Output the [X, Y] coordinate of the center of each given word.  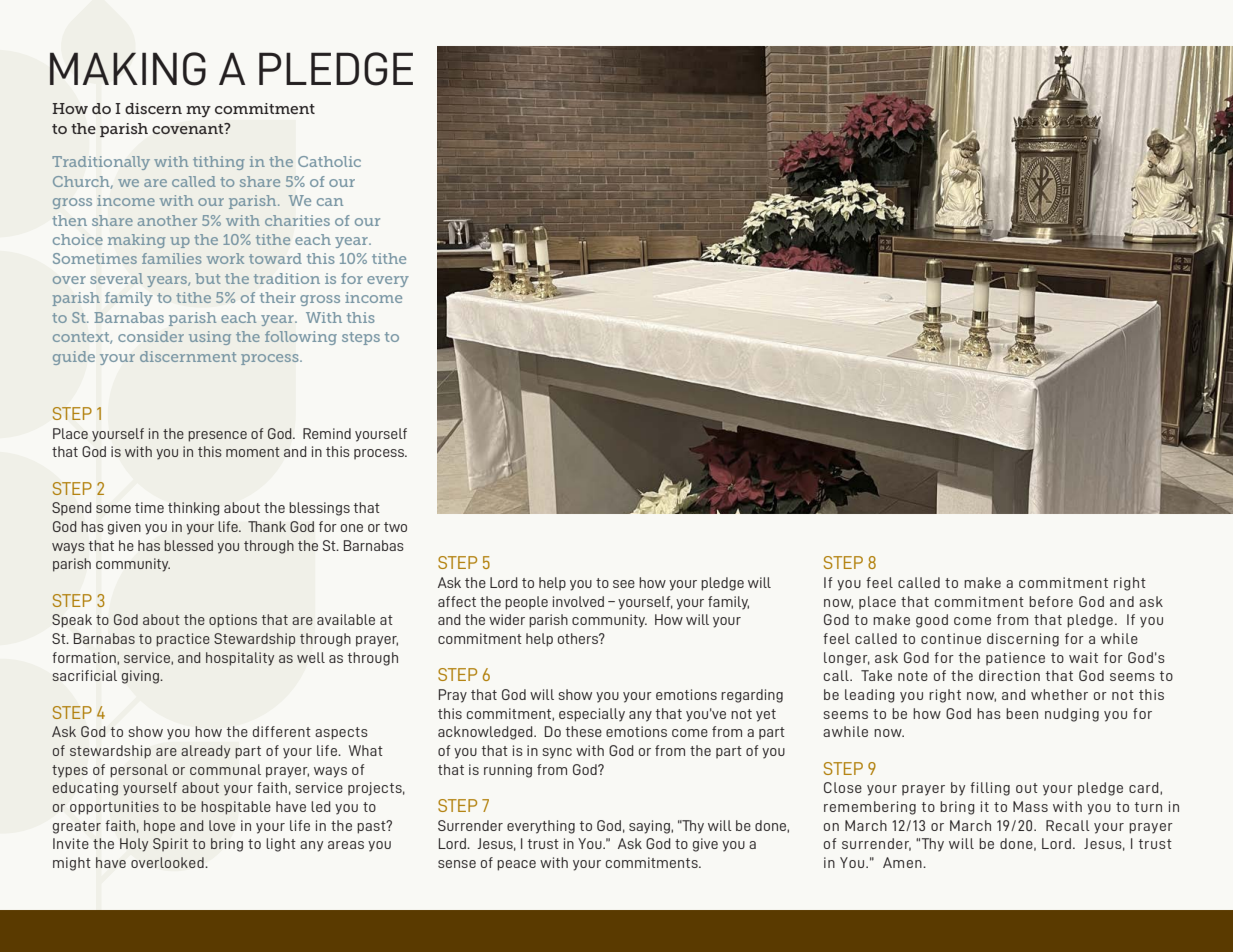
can [330, 202]
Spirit [170, 844]
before [1051, 601]
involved [578, 601]
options [233, 621]
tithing [219, 163]
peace [516, 865]
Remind [327, 433]
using [210, 338]
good [932, 621]
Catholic [329, 161]
